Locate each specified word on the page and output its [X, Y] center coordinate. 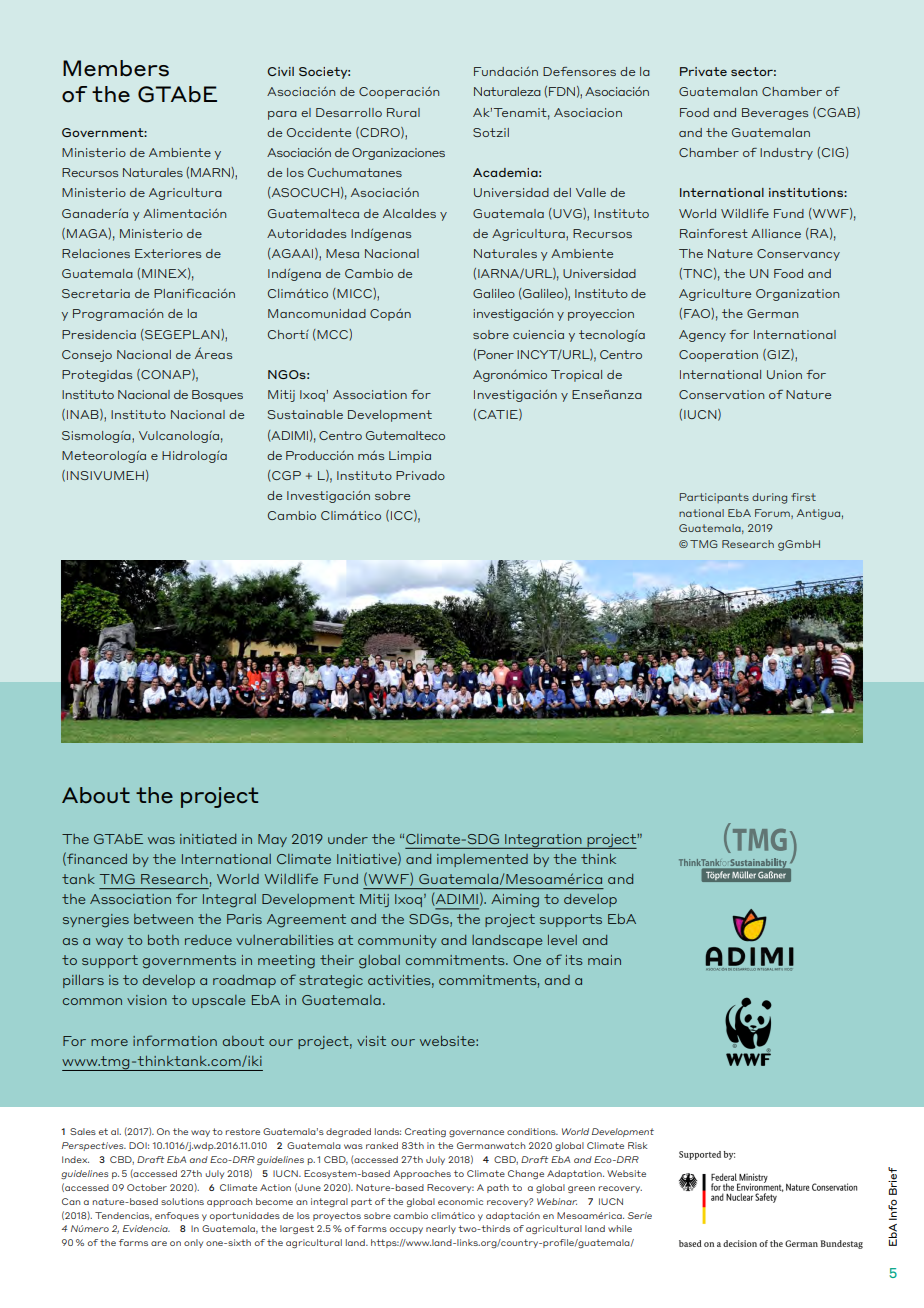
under [348, 839]
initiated [208, 839]
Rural [403, 112]
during [769, 498]
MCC [332, 335]
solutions [182, 1201]
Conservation [721, 394]
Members [116, 68]
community [397, 941]
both [163, 940]
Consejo [87, 356]
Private [703, 71]
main [604, 960]
